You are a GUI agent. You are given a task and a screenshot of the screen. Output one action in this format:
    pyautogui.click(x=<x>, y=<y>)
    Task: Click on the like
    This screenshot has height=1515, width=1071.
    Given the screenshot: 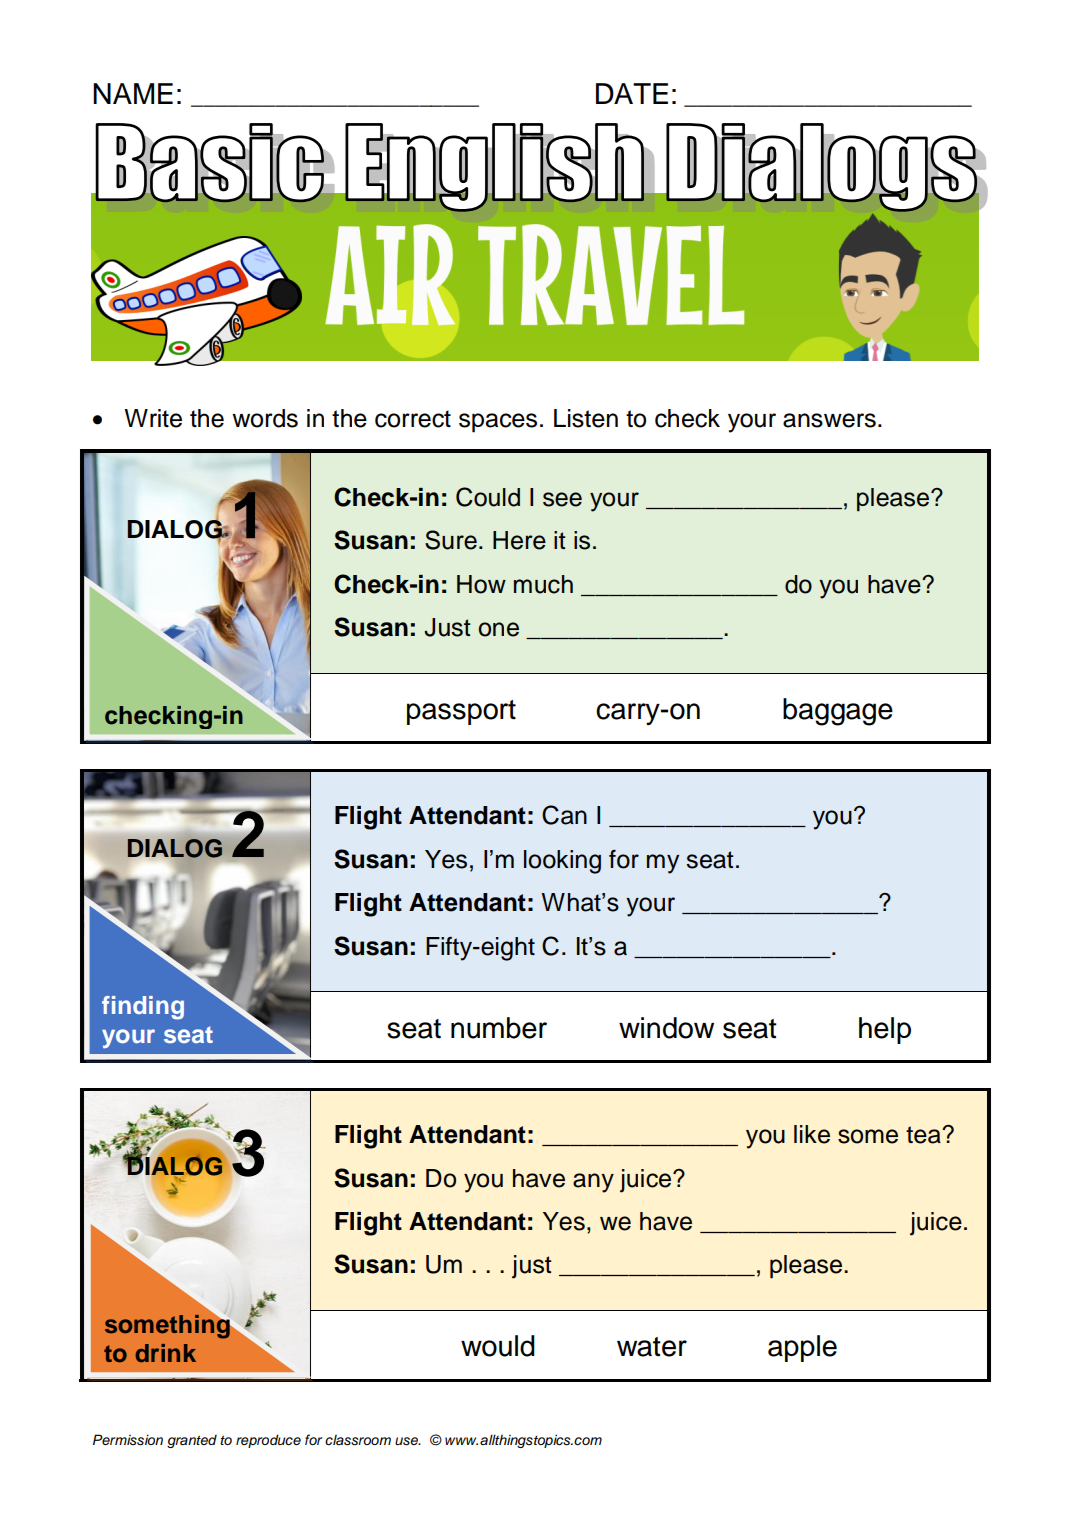 What is the action you would take?
    pyautogui.click(x=812, y=1134)
